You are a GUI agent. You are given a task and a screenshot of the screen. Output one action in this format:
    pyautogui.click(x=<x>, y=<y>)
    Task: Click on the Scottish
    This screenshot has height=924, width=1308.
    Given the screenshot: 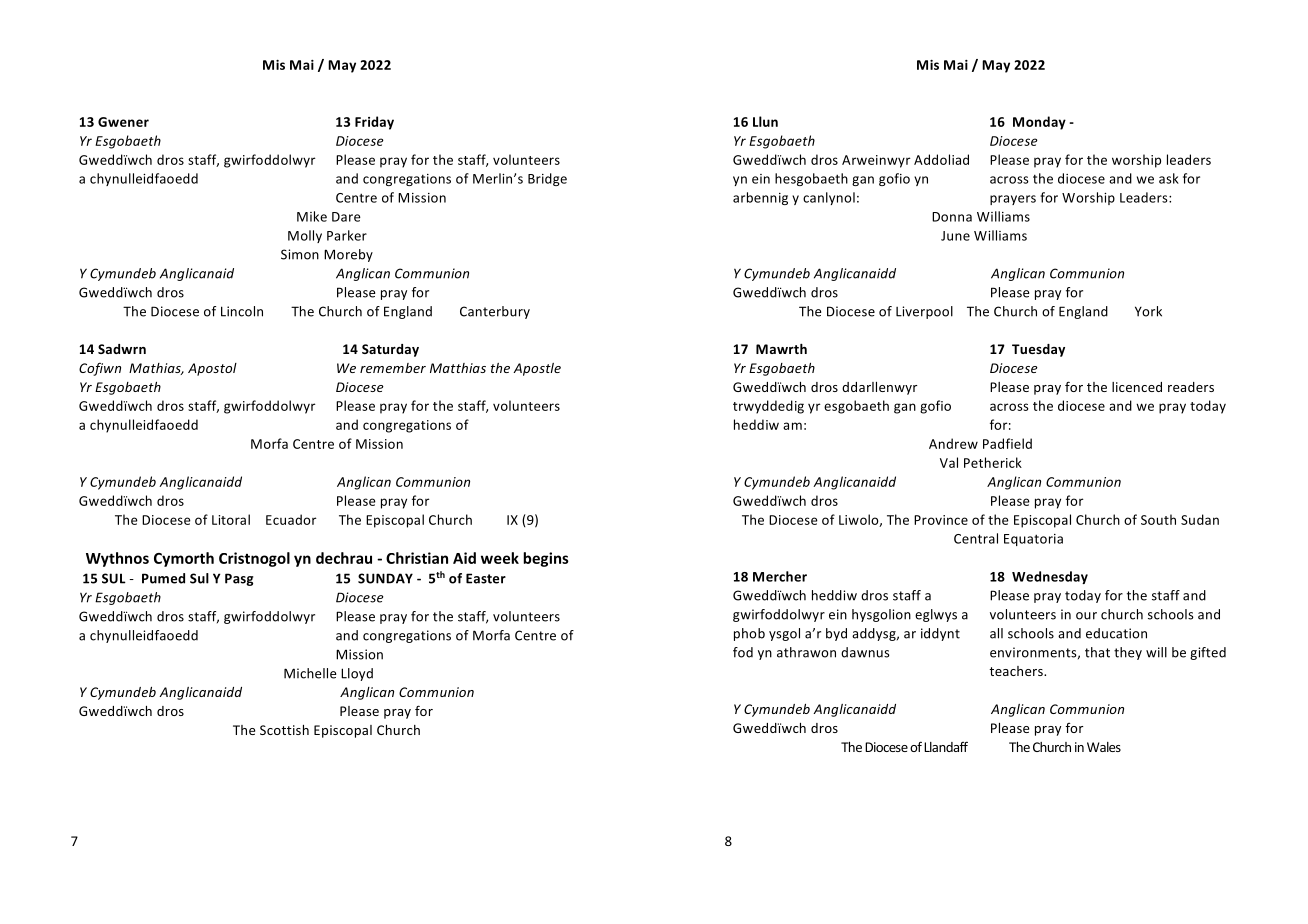 What is the action you would take?
    pyautogui.click(x=284, y=730)
